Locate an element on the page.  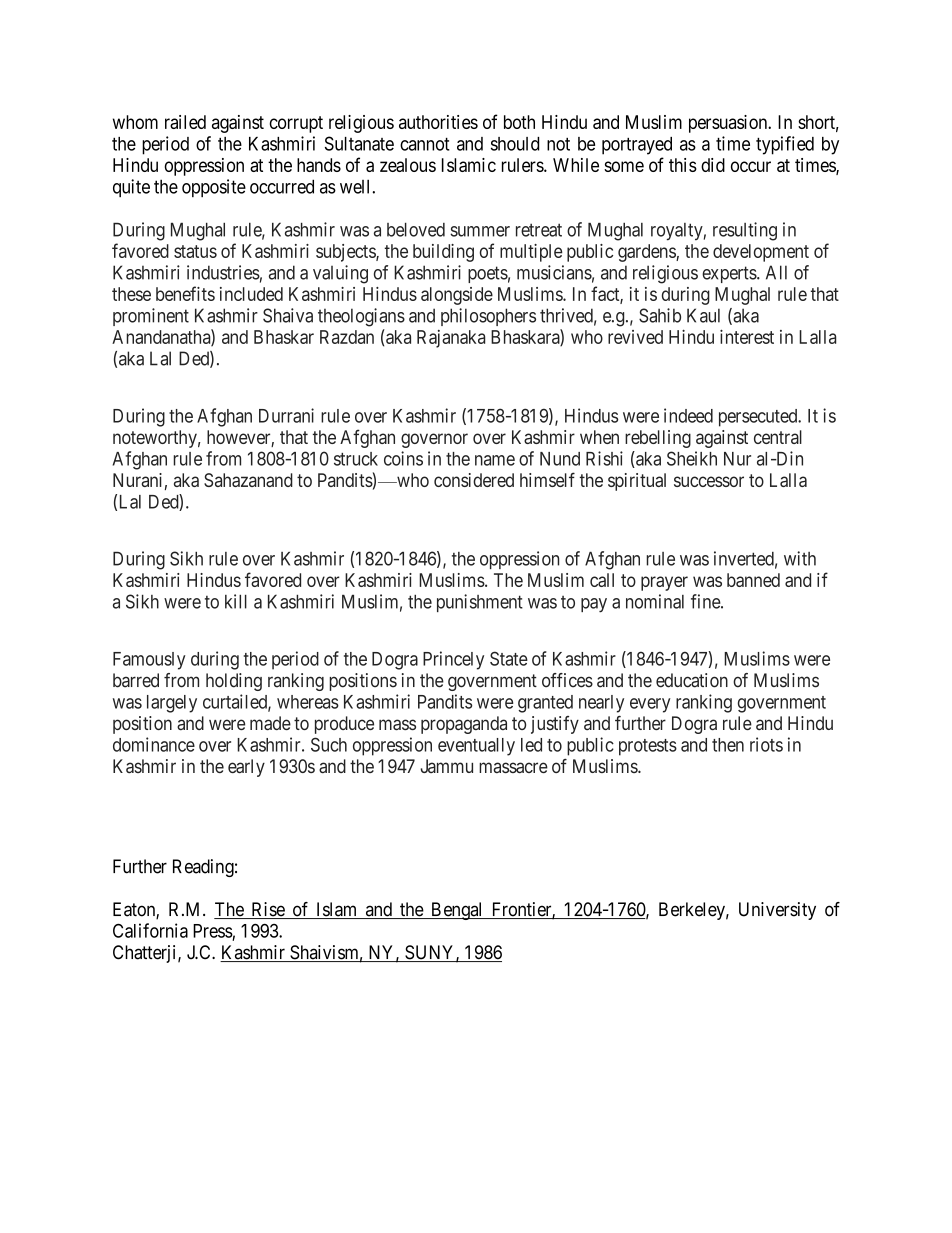
Bengal is located at coordinates (457, 911).
